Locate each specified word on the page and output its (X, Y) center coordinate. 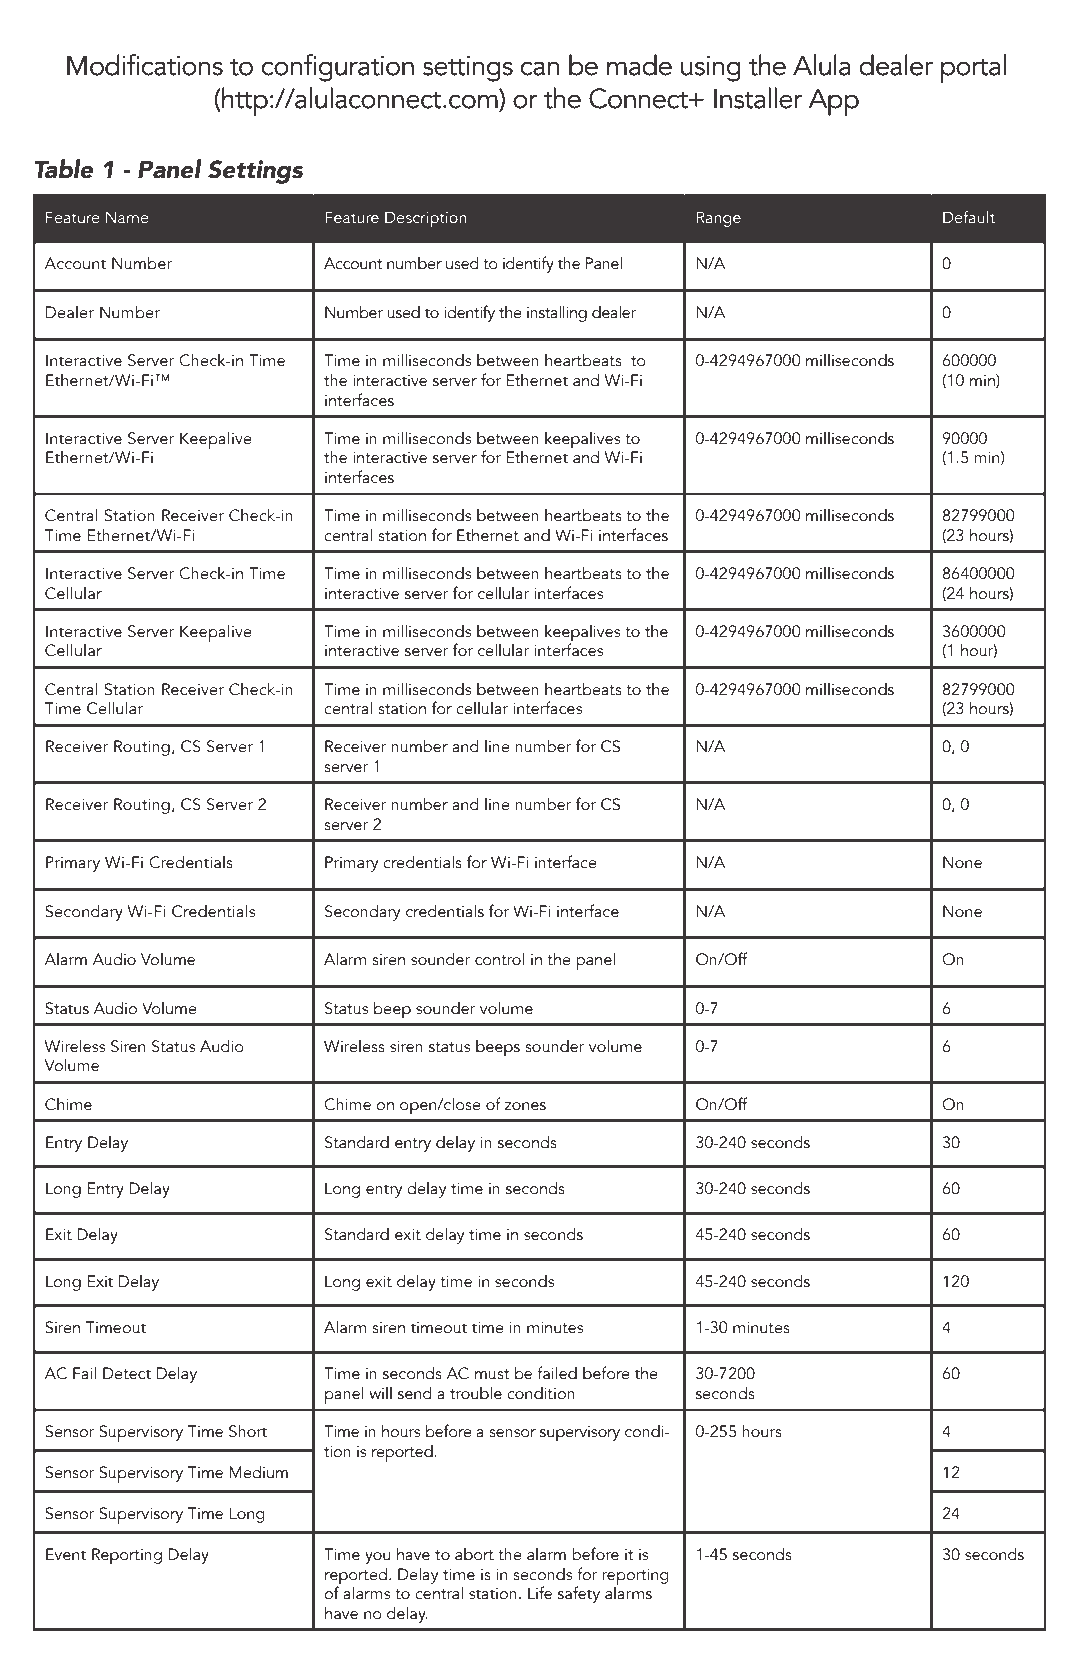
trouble (476, 1393)
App (834, 102)
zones (525, 1106)
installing (557, 313)
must (492, 1374)
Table (63, 169)
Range (718, 219)
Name (127, 217)
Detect (127, 1373)
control (499, 959)
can (540, 69)
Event (66, 1554)
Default (969, 217)
